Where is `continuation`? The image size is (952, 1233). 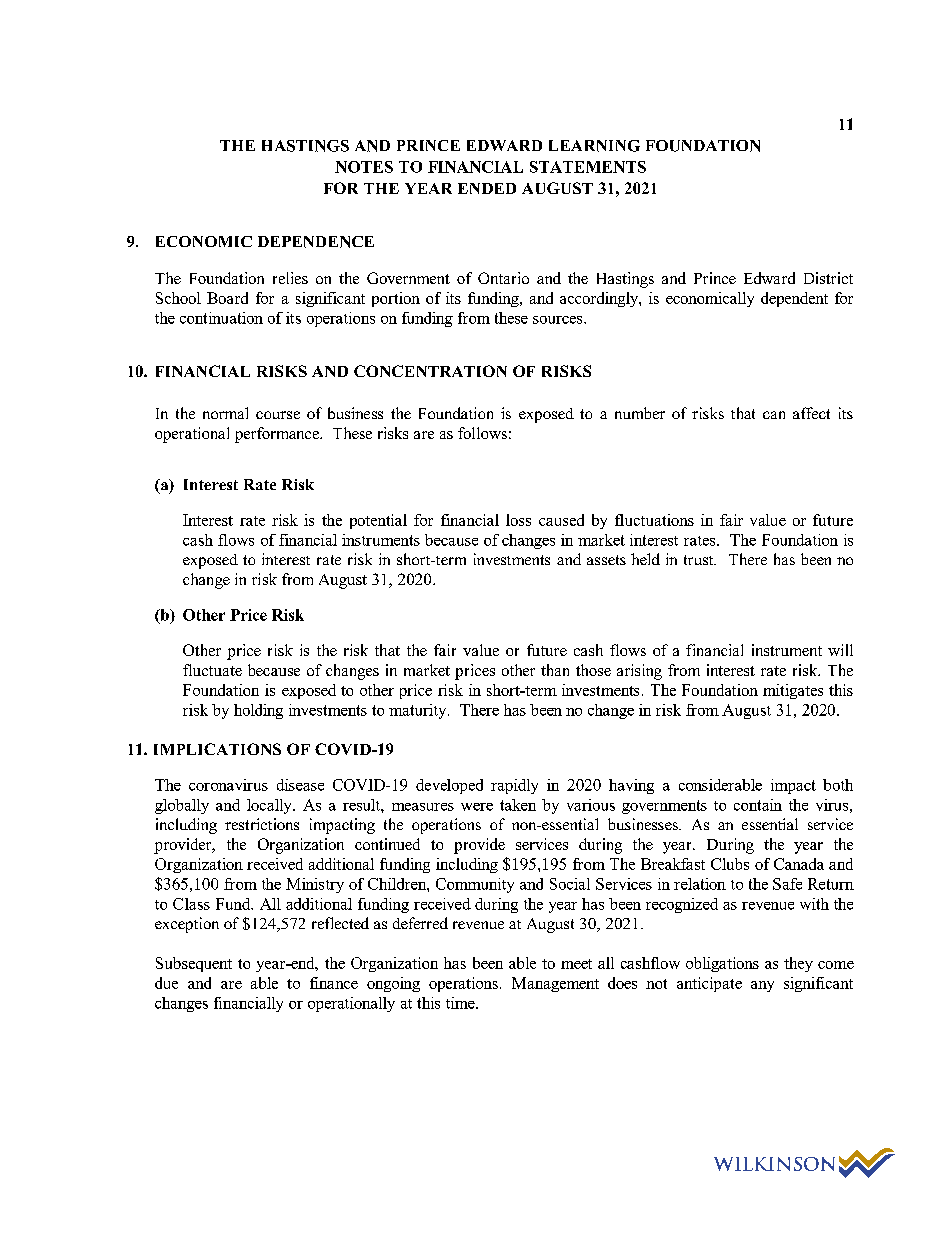
continuation is located at coordinates (221, 318).
